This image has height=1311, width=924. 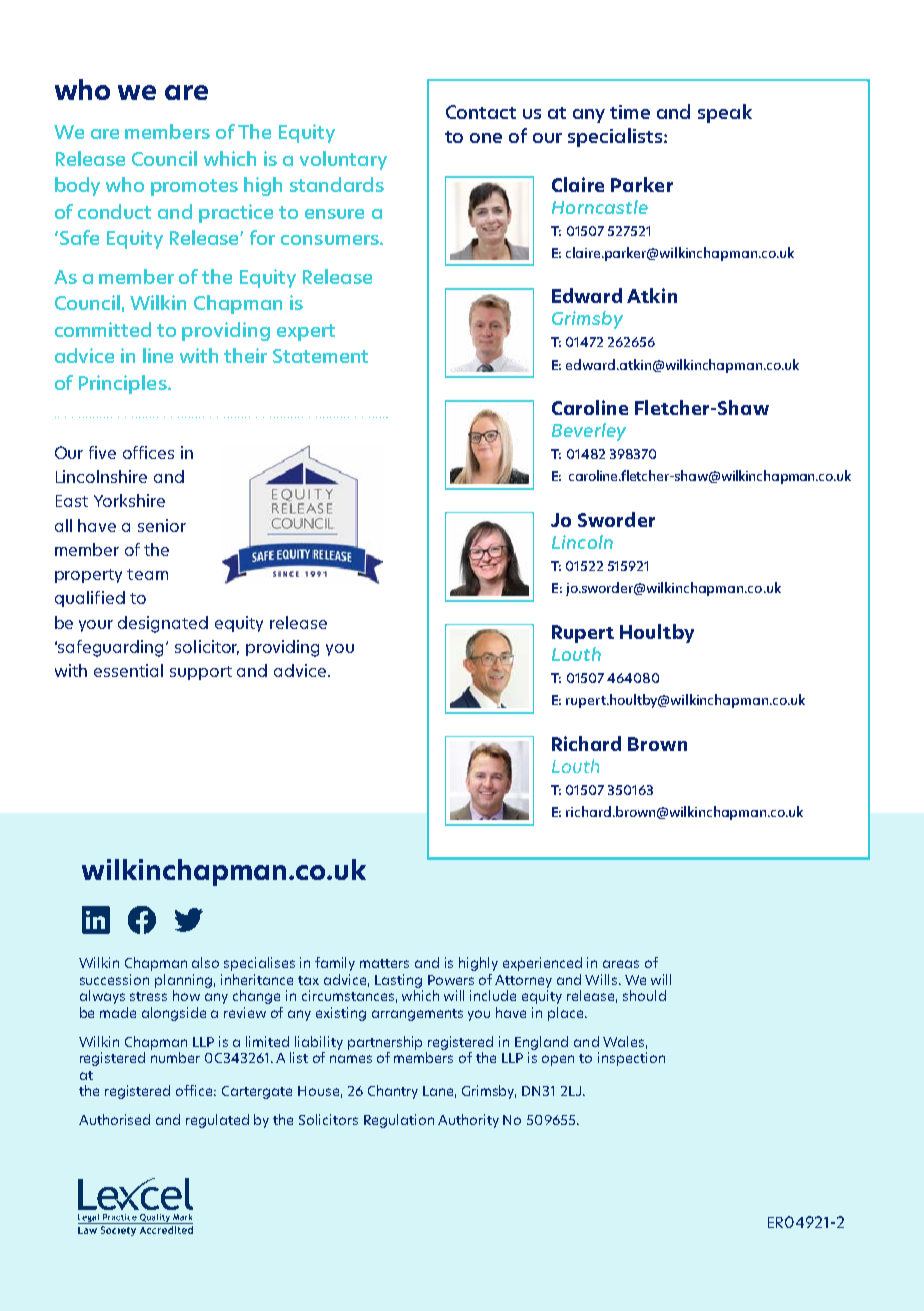 What do you see at coordinates (205, 962) in the image?
I see `also` at bounding box center [205, 962].
